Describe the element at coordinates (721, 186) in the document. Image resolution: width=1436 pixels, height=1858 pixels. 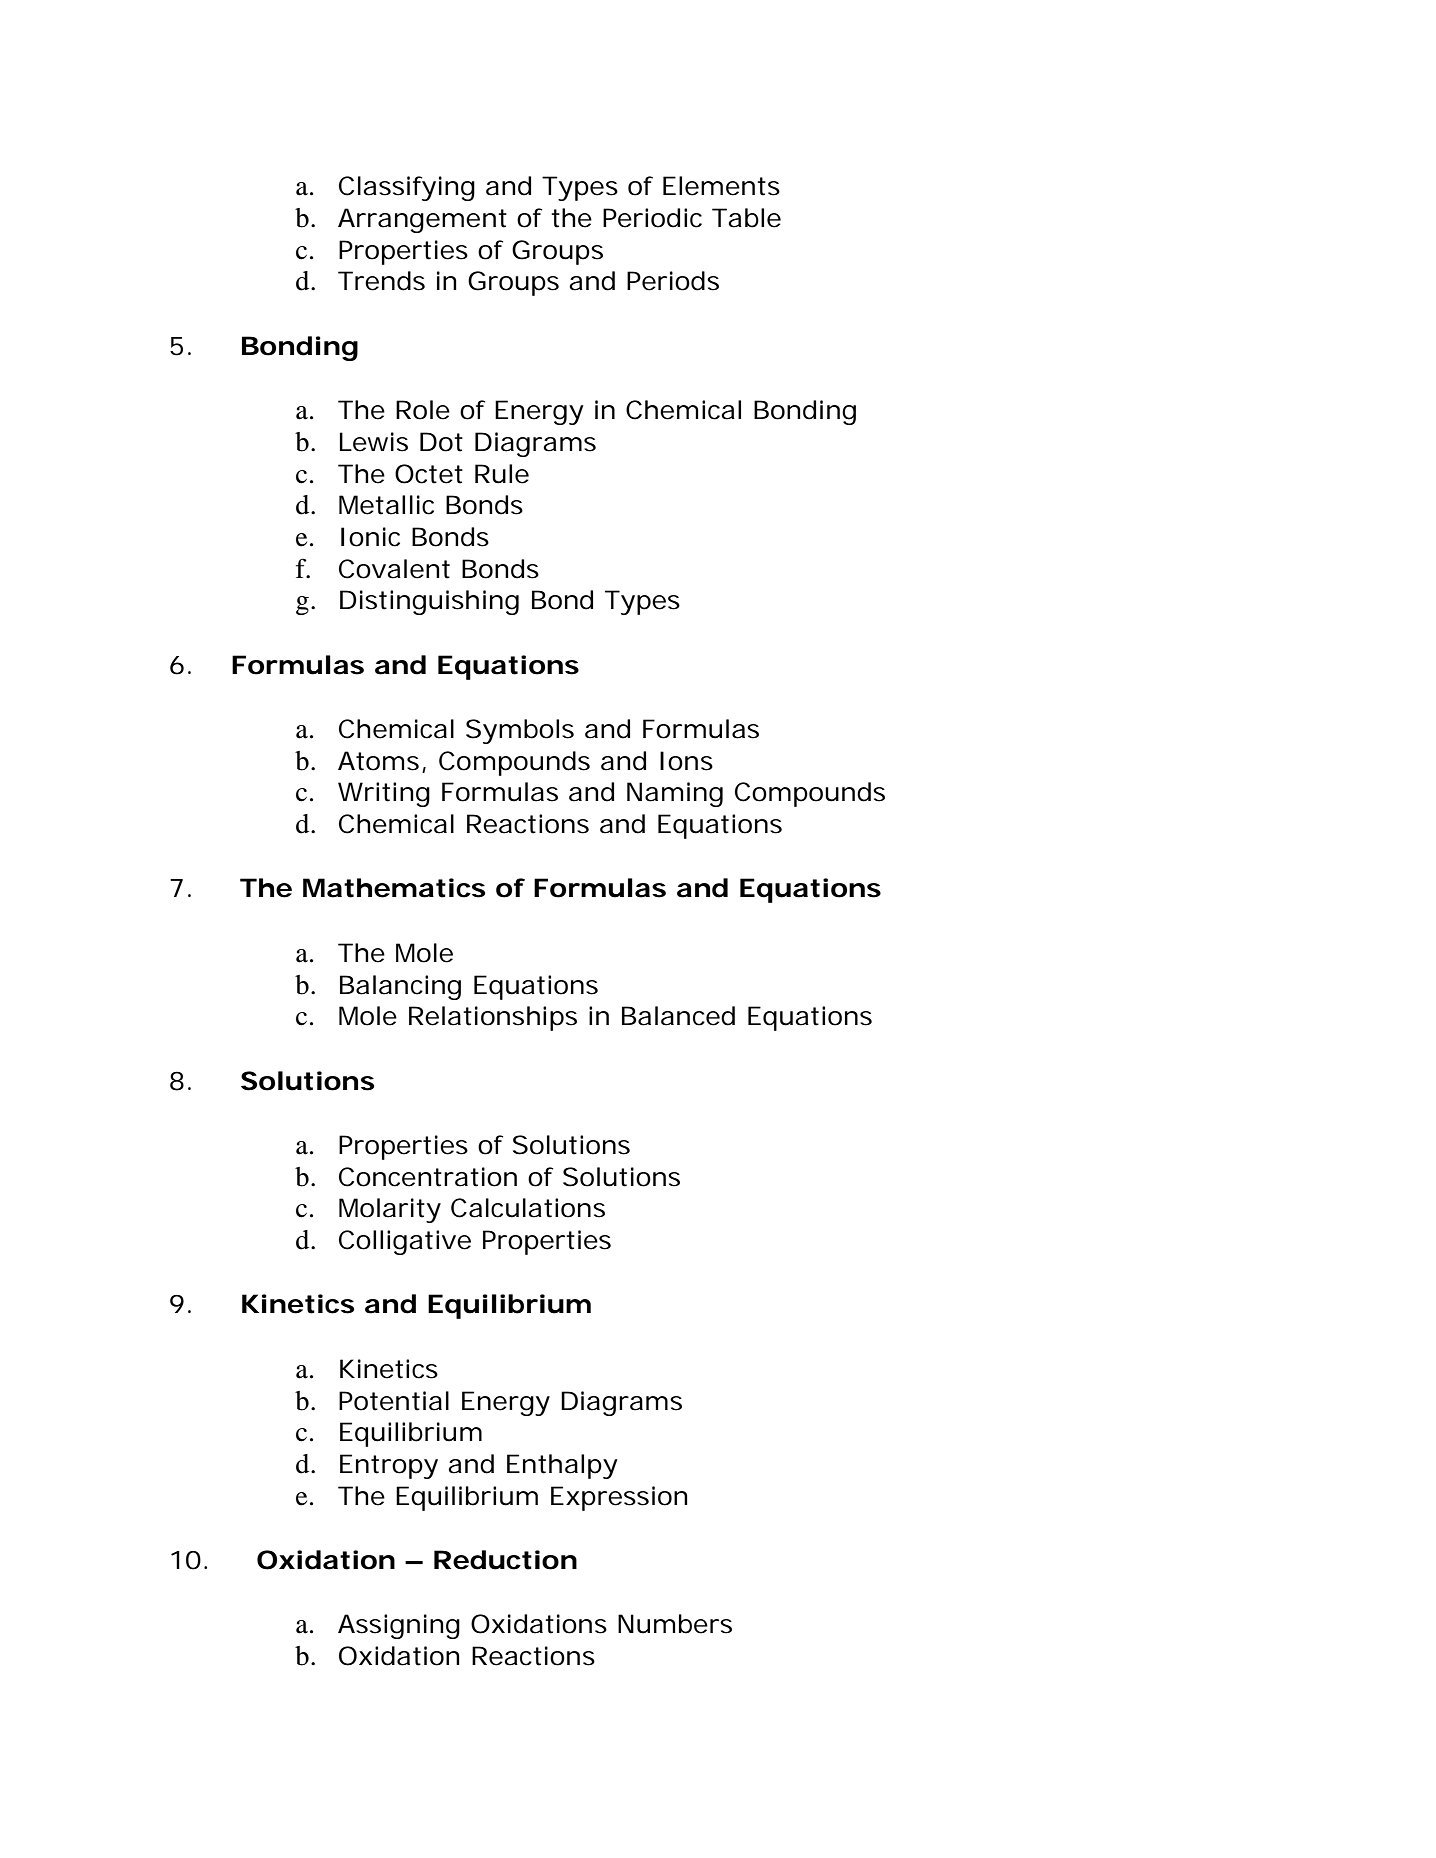
I see `Elements` at that location.
